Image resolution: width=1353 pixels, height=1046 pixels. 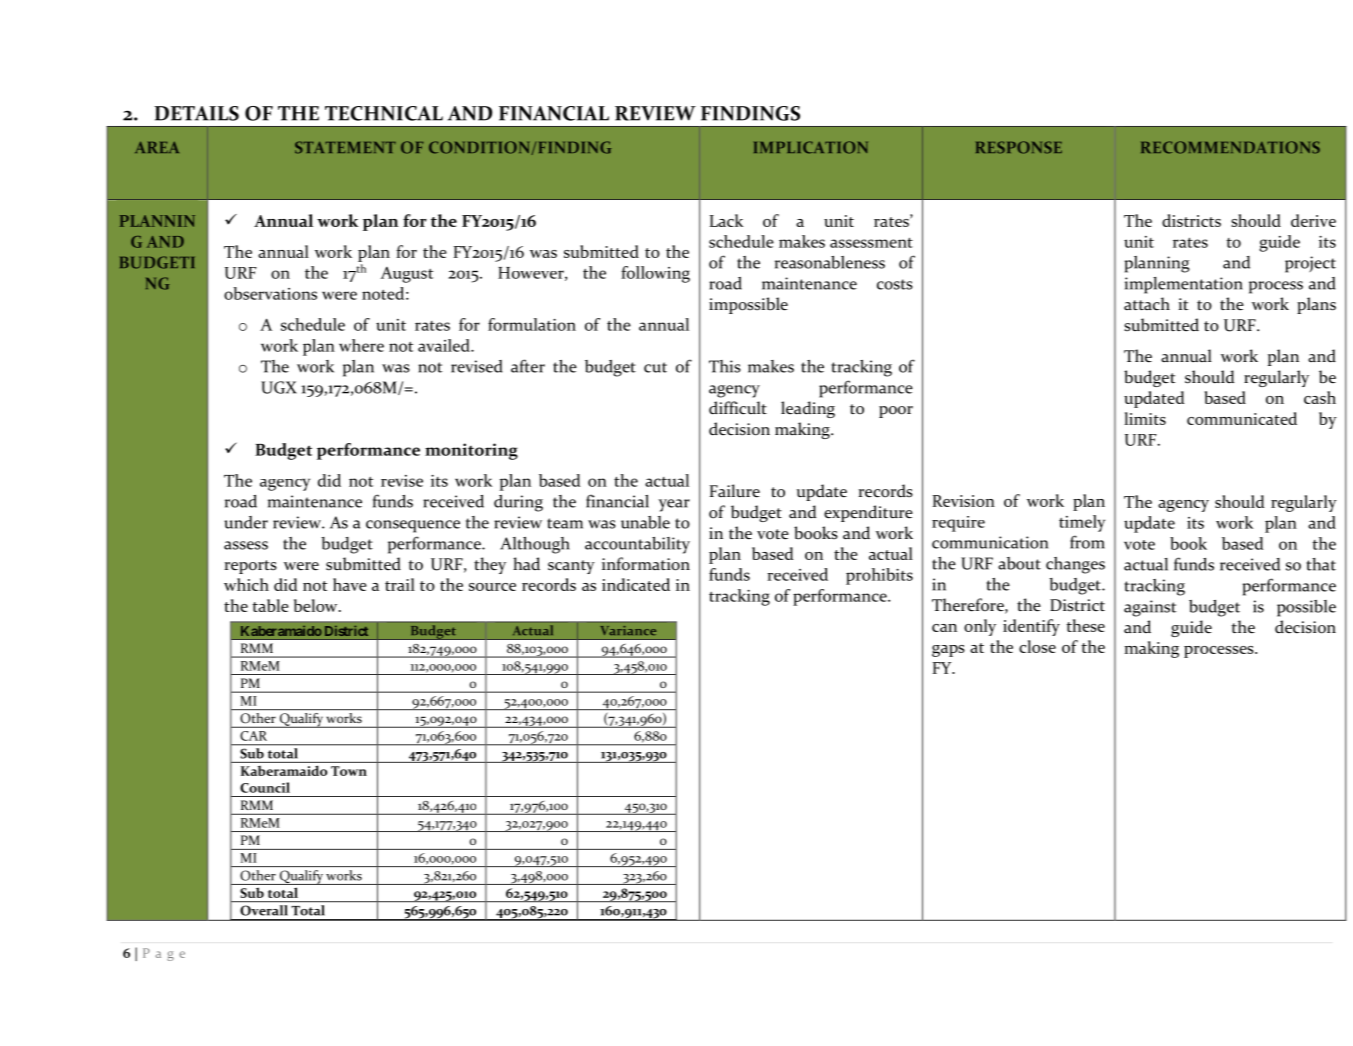 I want to click on implementation, so click(x=1184, y=285).
